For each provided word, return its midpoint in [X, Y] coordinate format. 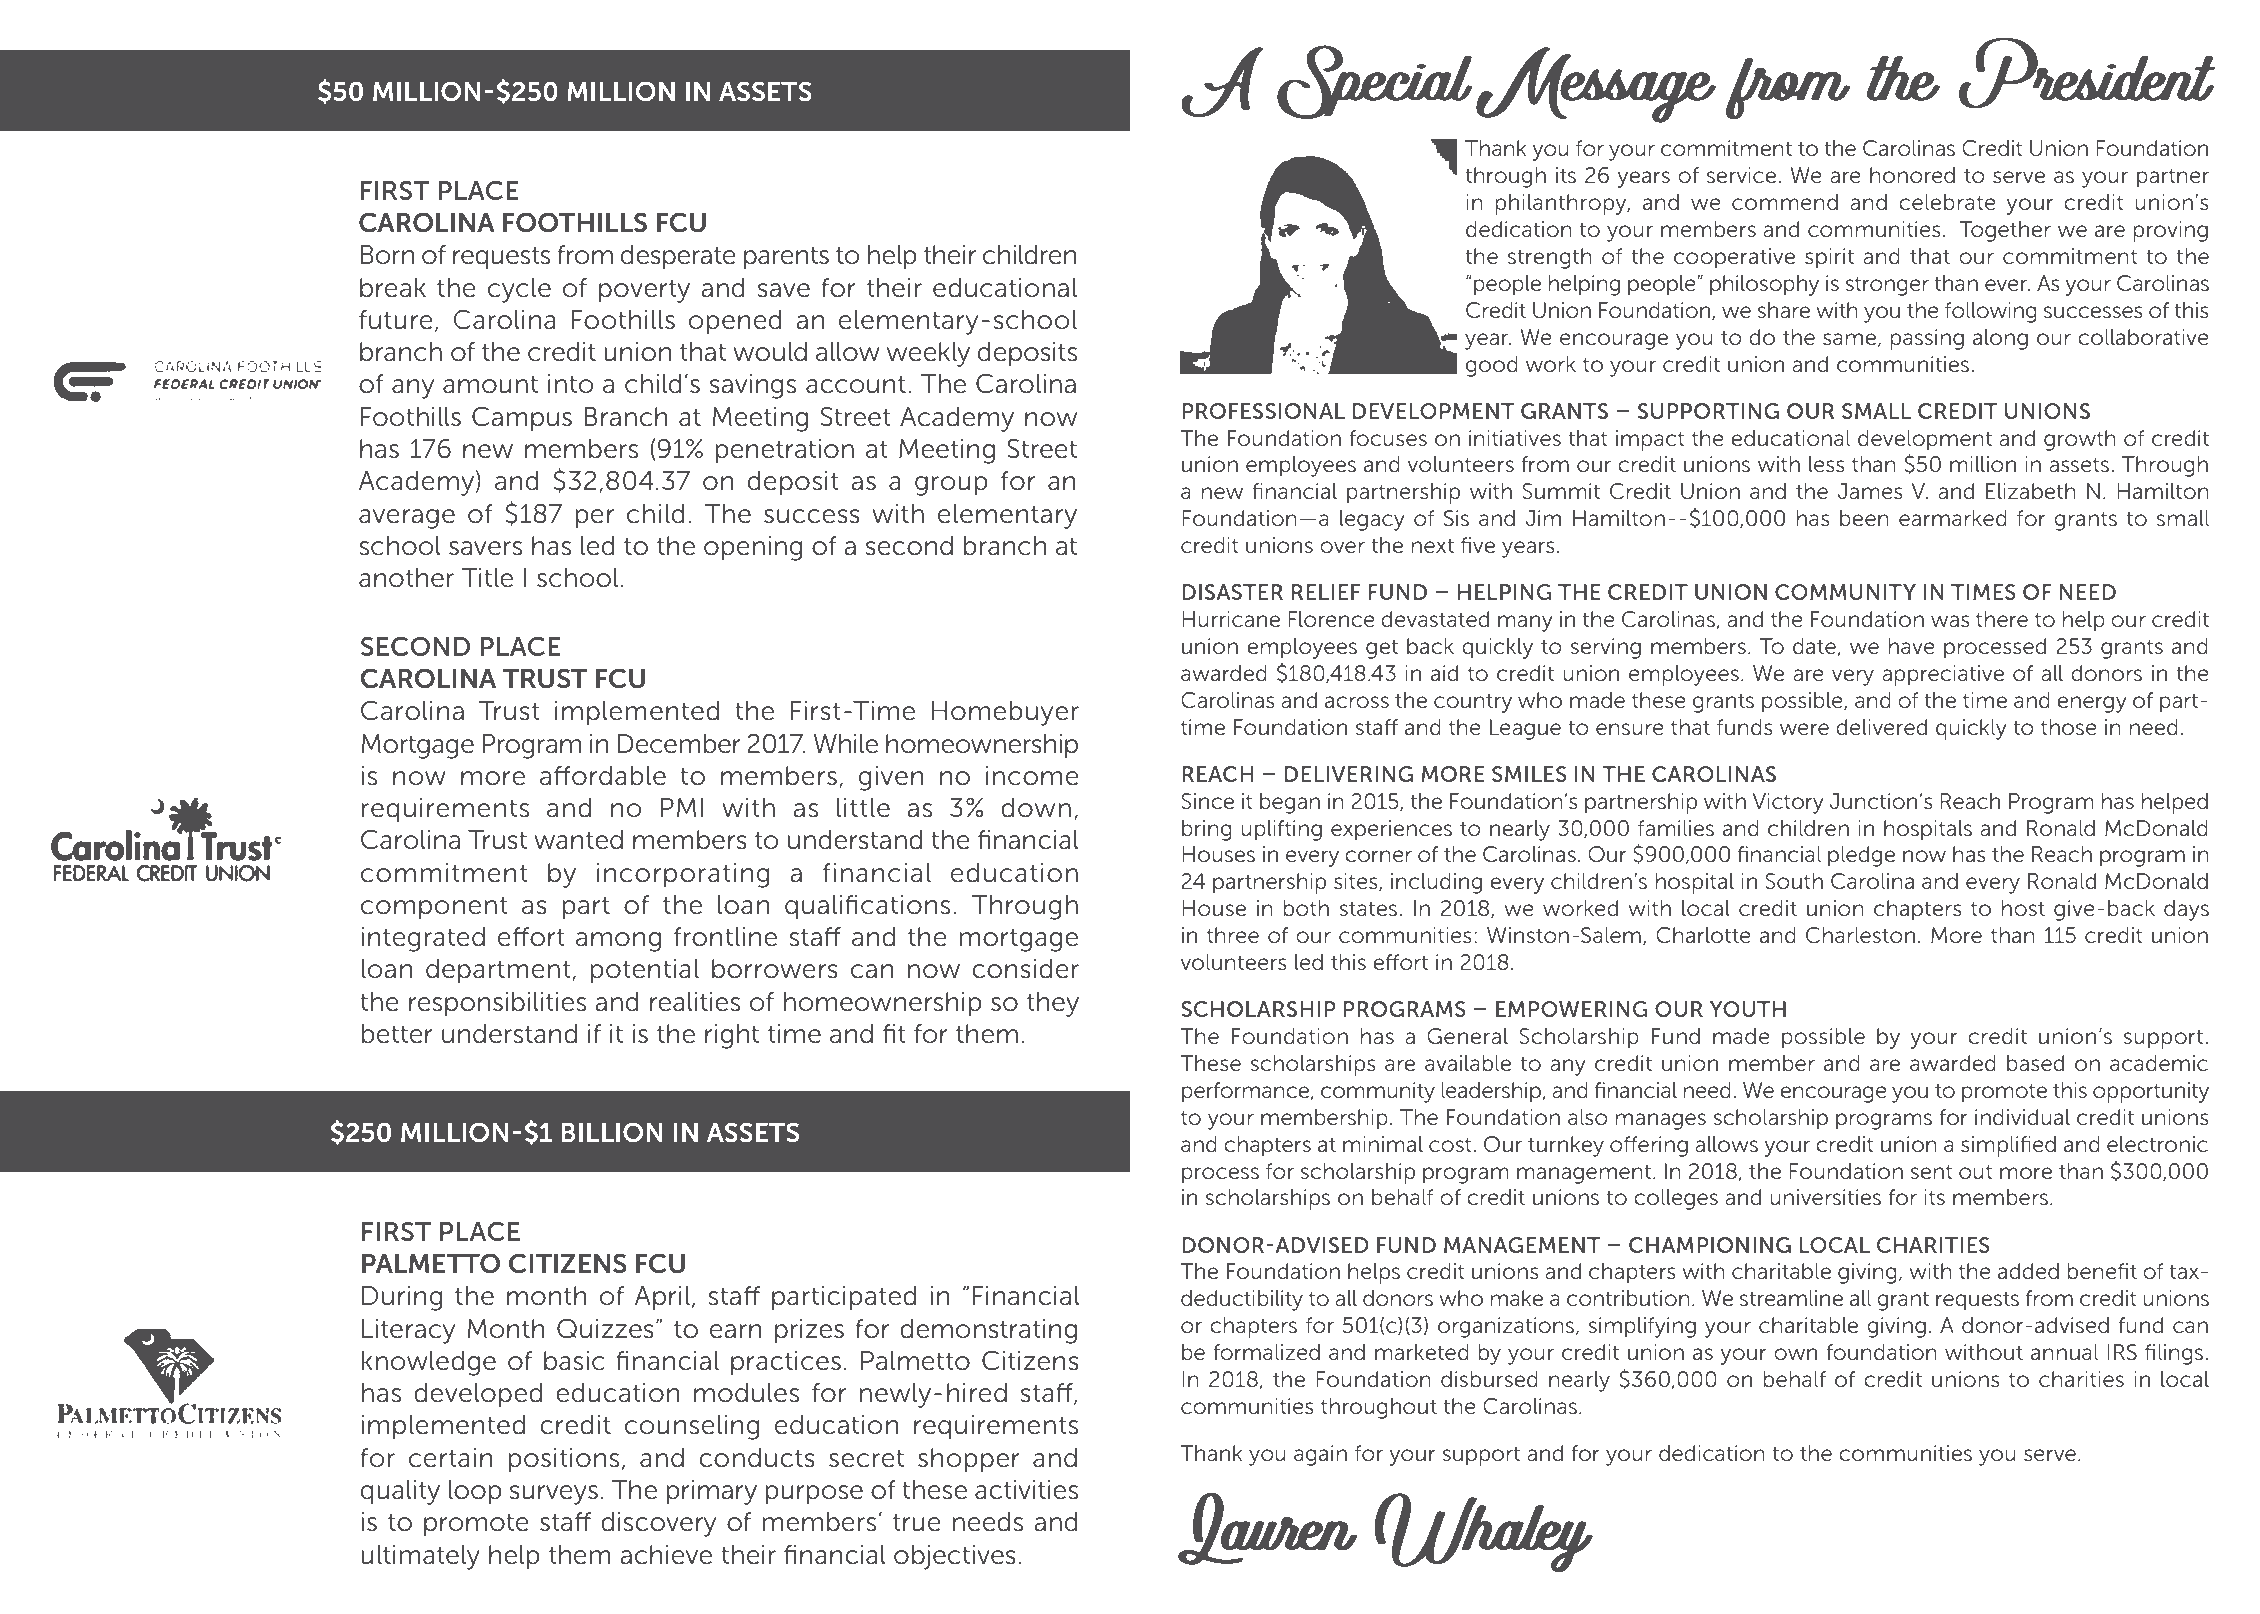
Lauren [1267, 1528]
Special [1375, 82]
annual [2064, 1352]
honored [1912, 175]
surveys [554, 1495]
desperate [678, 257]
